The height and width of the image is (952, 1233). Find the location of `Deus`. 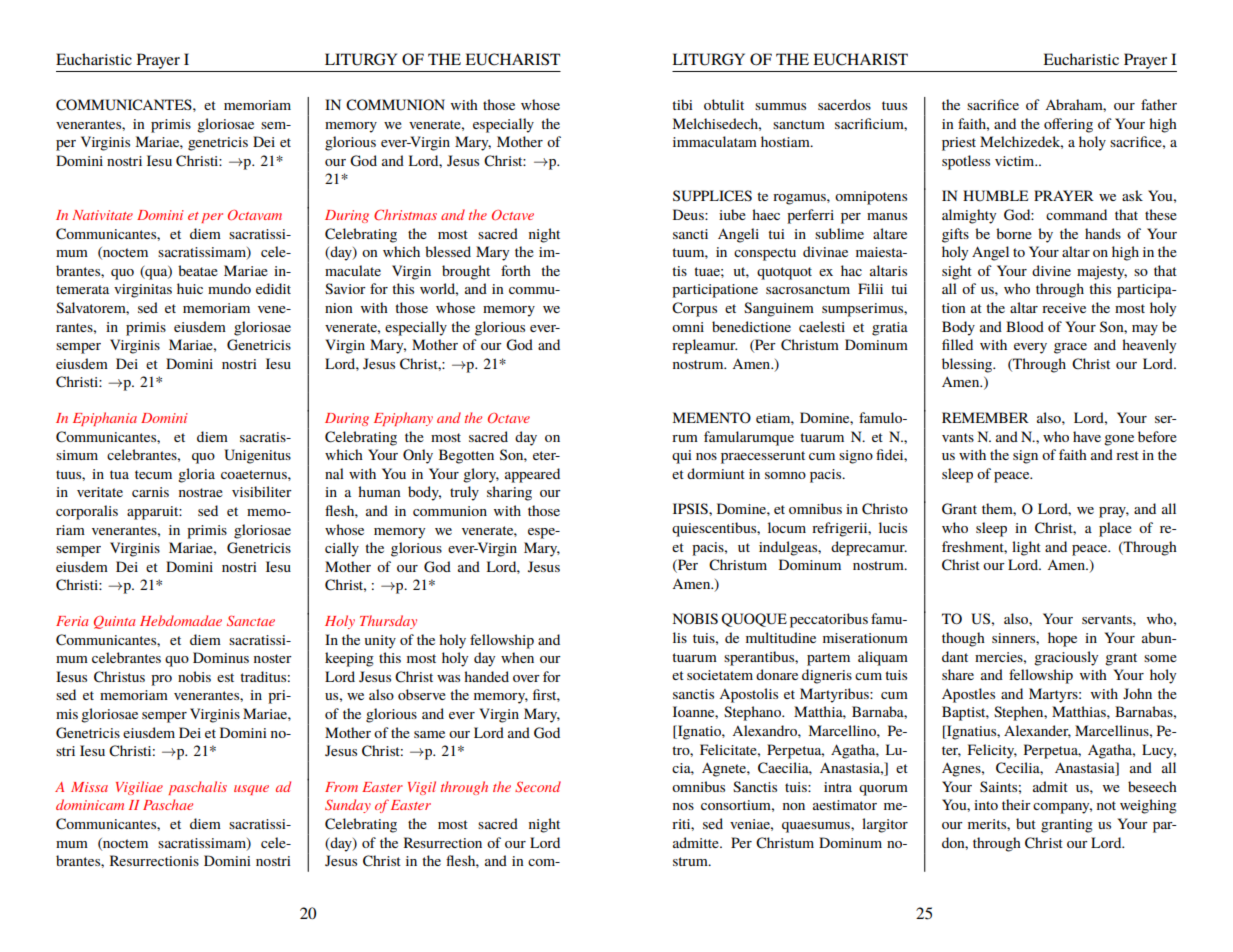

Deus is located at coordinates (689, 214).
